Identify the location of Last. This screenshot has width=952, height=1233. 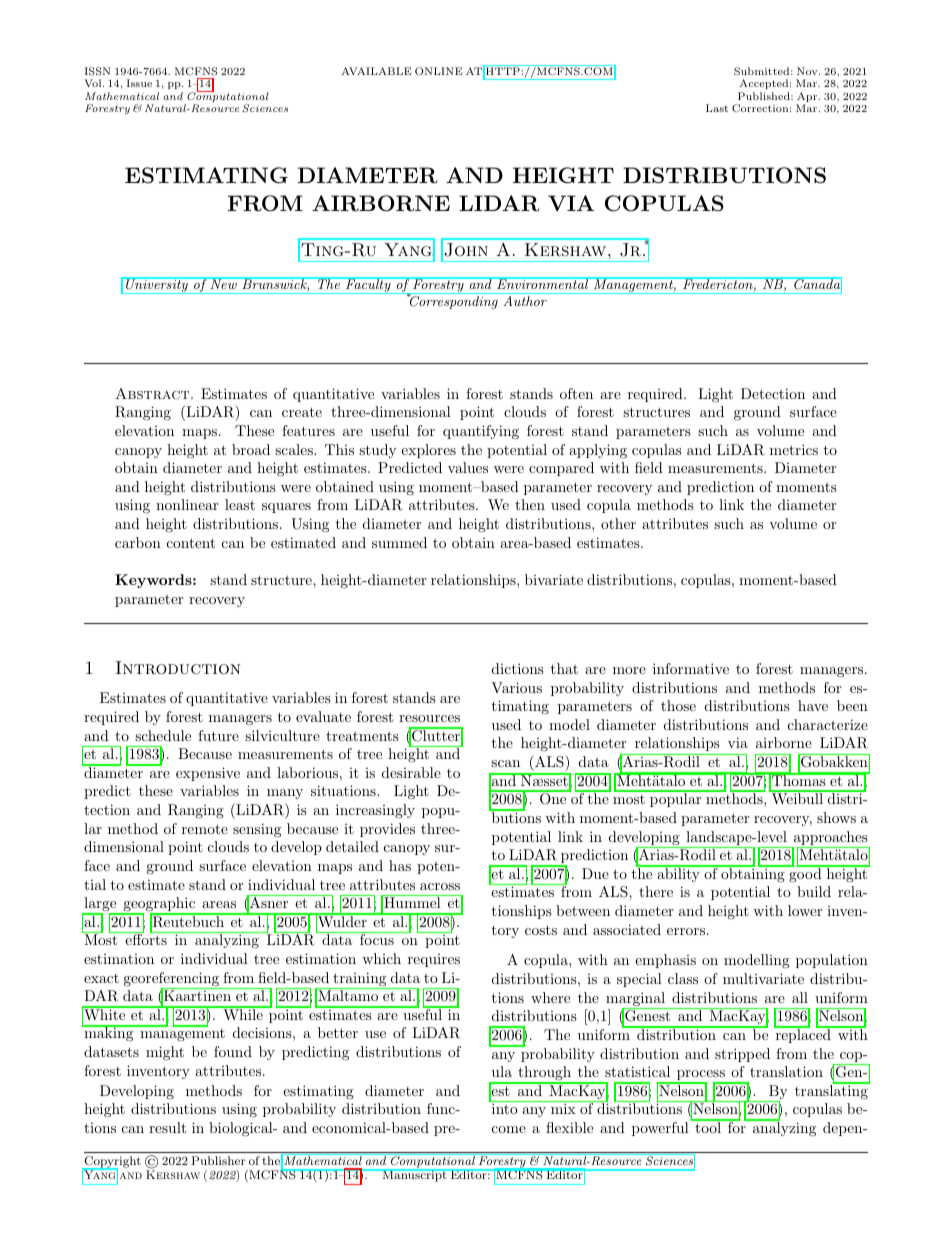
(717, 108).
